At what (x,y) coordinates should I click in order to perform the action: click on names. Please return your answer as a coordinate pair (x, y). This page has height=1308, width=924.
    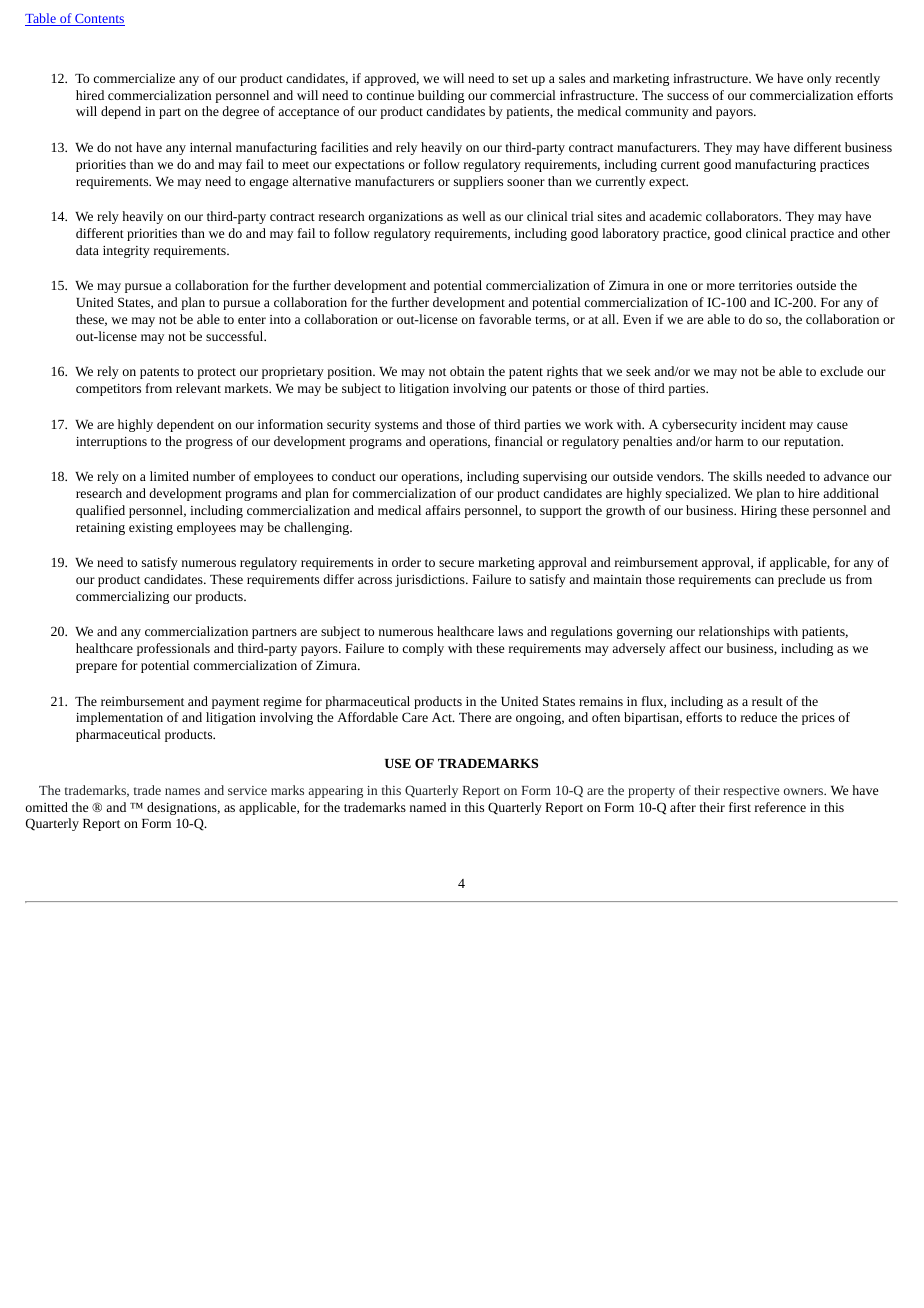
    Looking at the image, I should click on (182, 791).
